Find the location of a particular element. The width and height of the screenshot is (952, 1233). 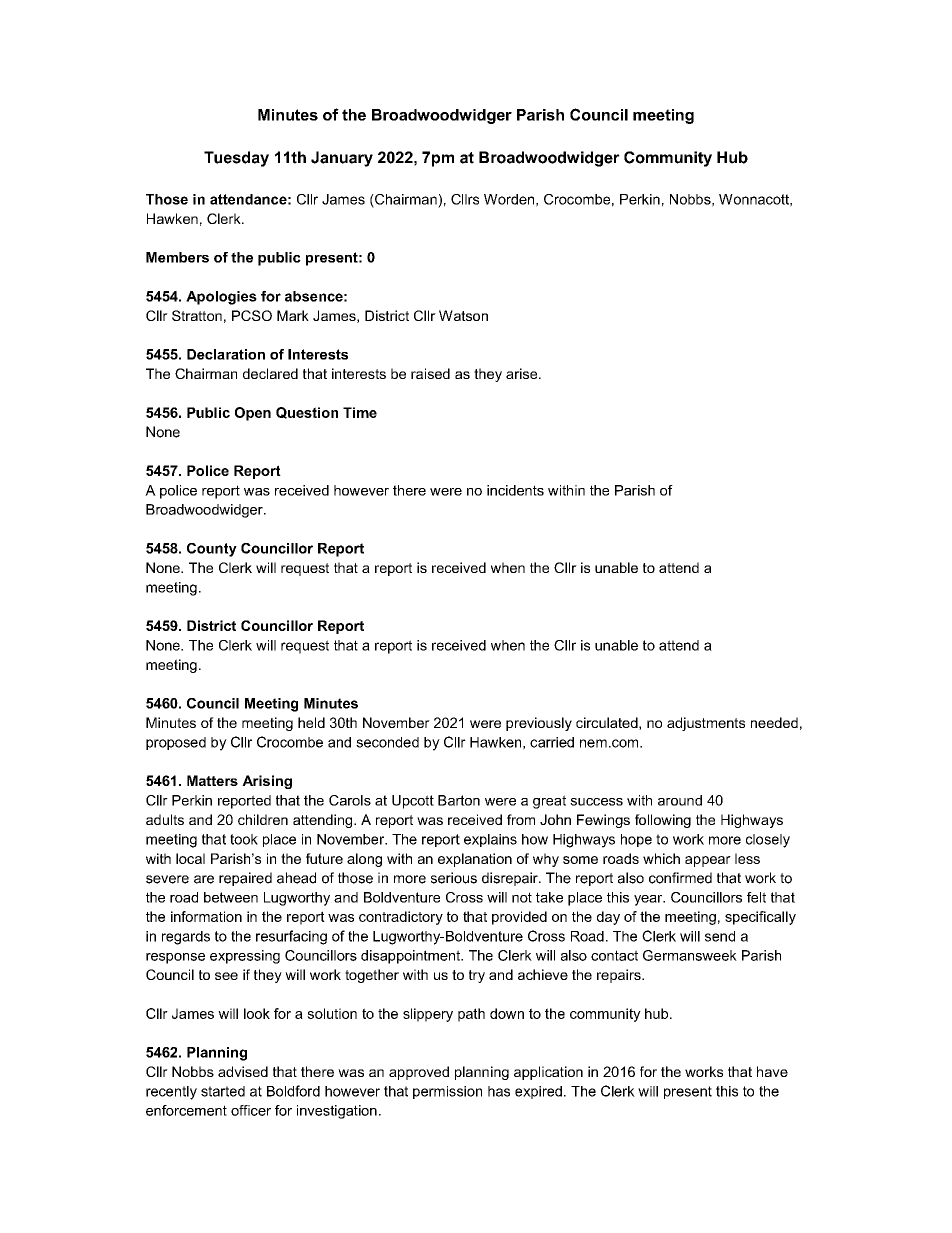

arise is located at coordinates (523, 373).
